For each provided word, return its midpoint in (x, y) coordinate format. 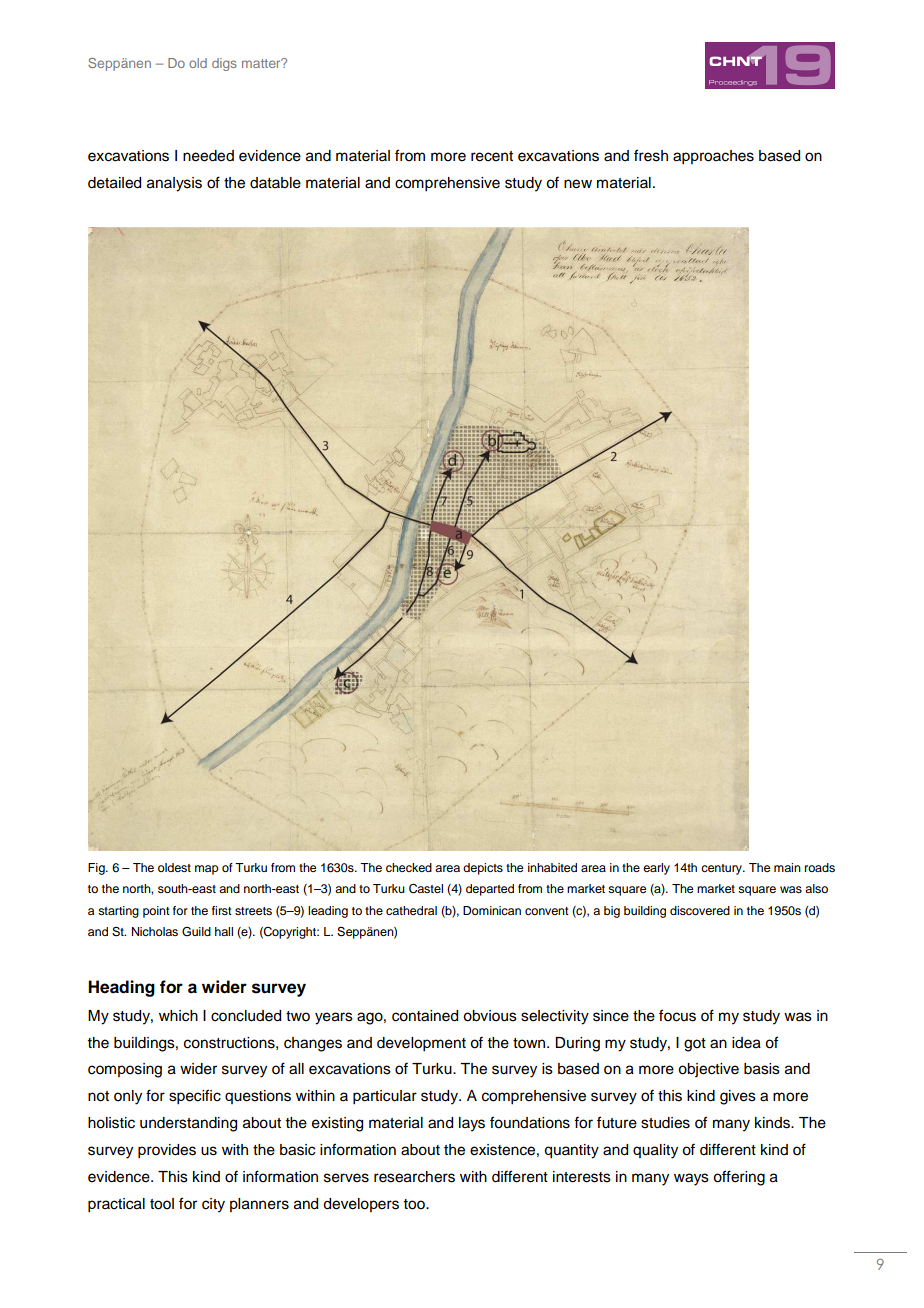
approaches (713, 157)
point (156, 912)
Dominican (492, 910)
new (578, 184)
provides (167, 1151)
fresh (651, 155)
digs (224, 64)
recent (492, 156)
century (722, 869)
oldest (174, 867)
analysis (174, 184)
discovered (700, 910)
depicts (483, 869)
